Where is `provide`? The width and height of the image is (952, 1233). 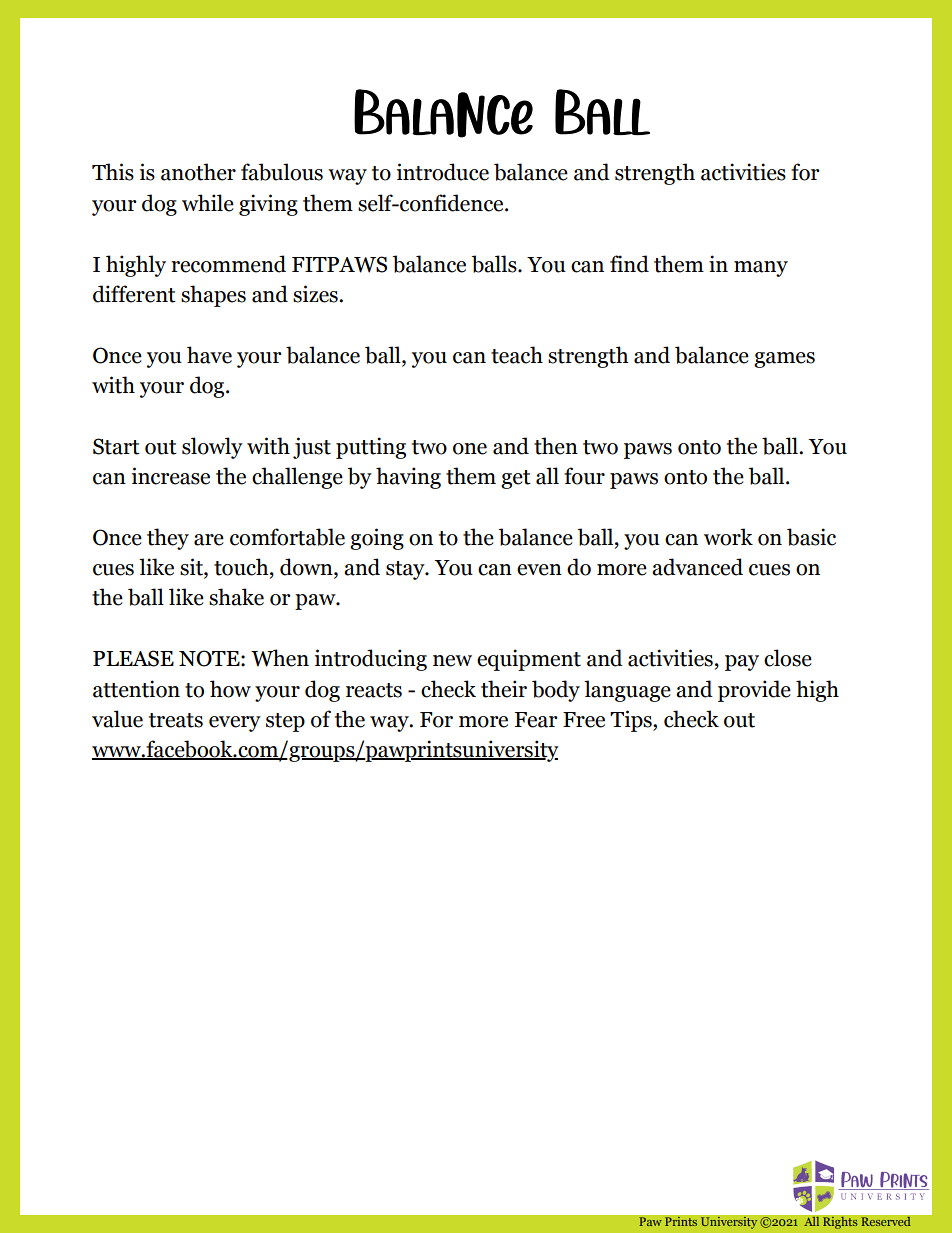
provide is located at coordinates (754, 691).
